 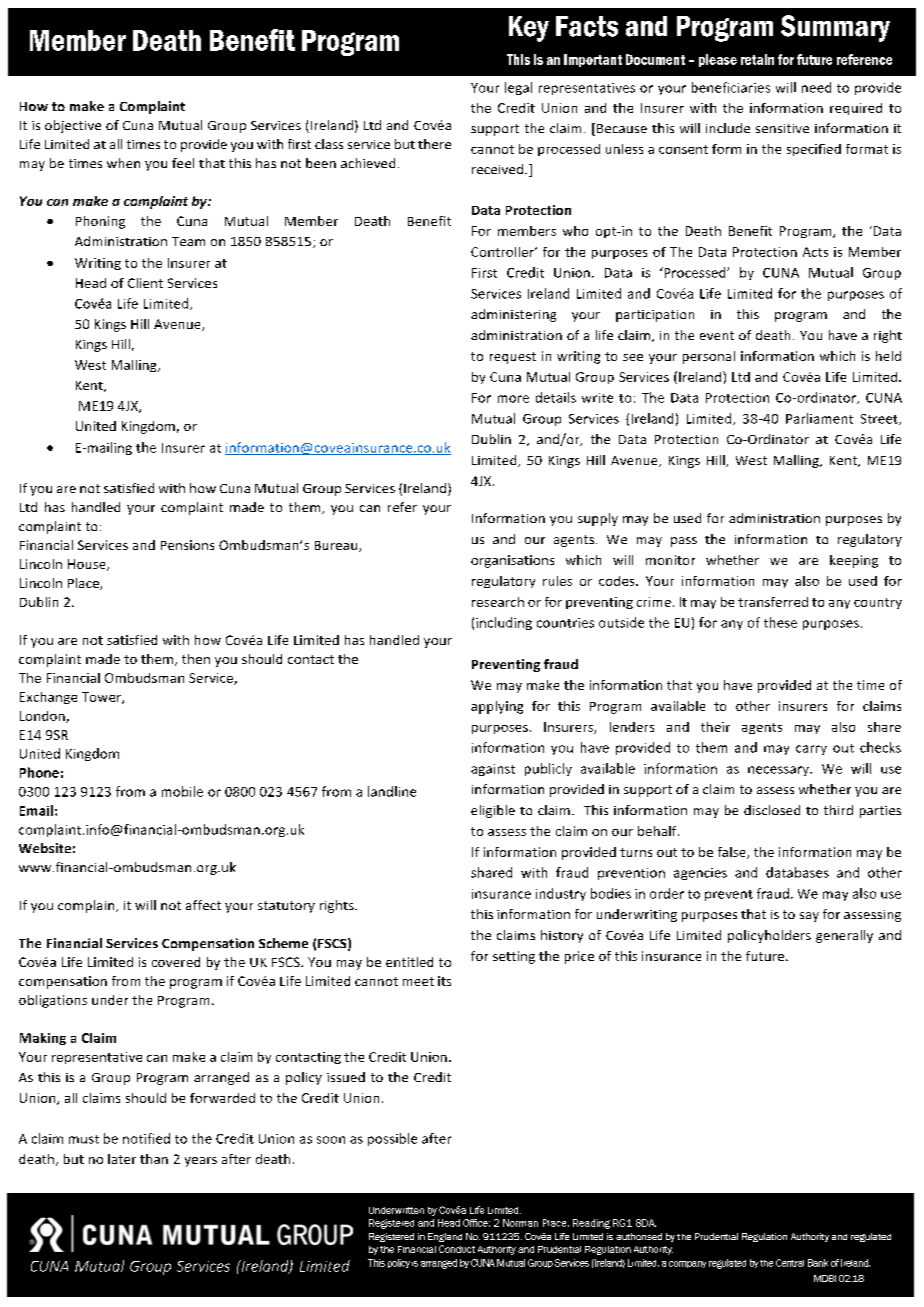 I want to click on including, so click(x=504, y=623).
